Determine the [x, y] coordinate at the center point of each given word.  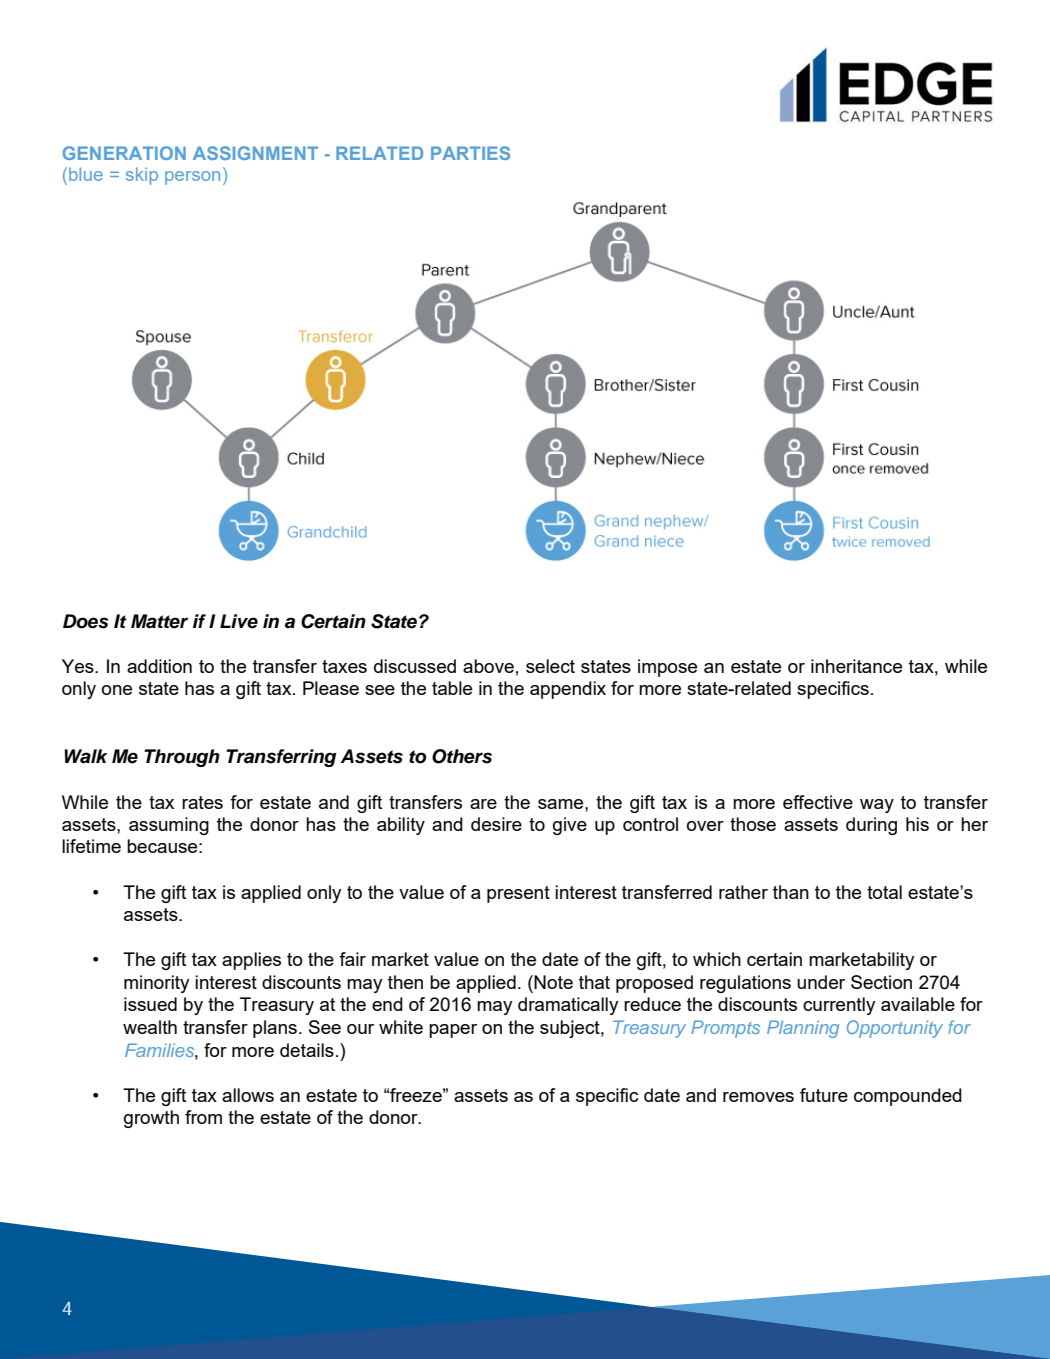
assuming [169, 826]
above [488, 666]
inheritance [856, 666]
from [203, 1117]
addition [159, 666]
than [791, 892]
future [824, 1095]
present [518, 894]
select [550, 666]
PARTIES [470, 153]
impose [667, 668]
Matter [159, 621]
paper [453, 1031]
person [192, 178]
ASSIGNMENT [255, 153]
